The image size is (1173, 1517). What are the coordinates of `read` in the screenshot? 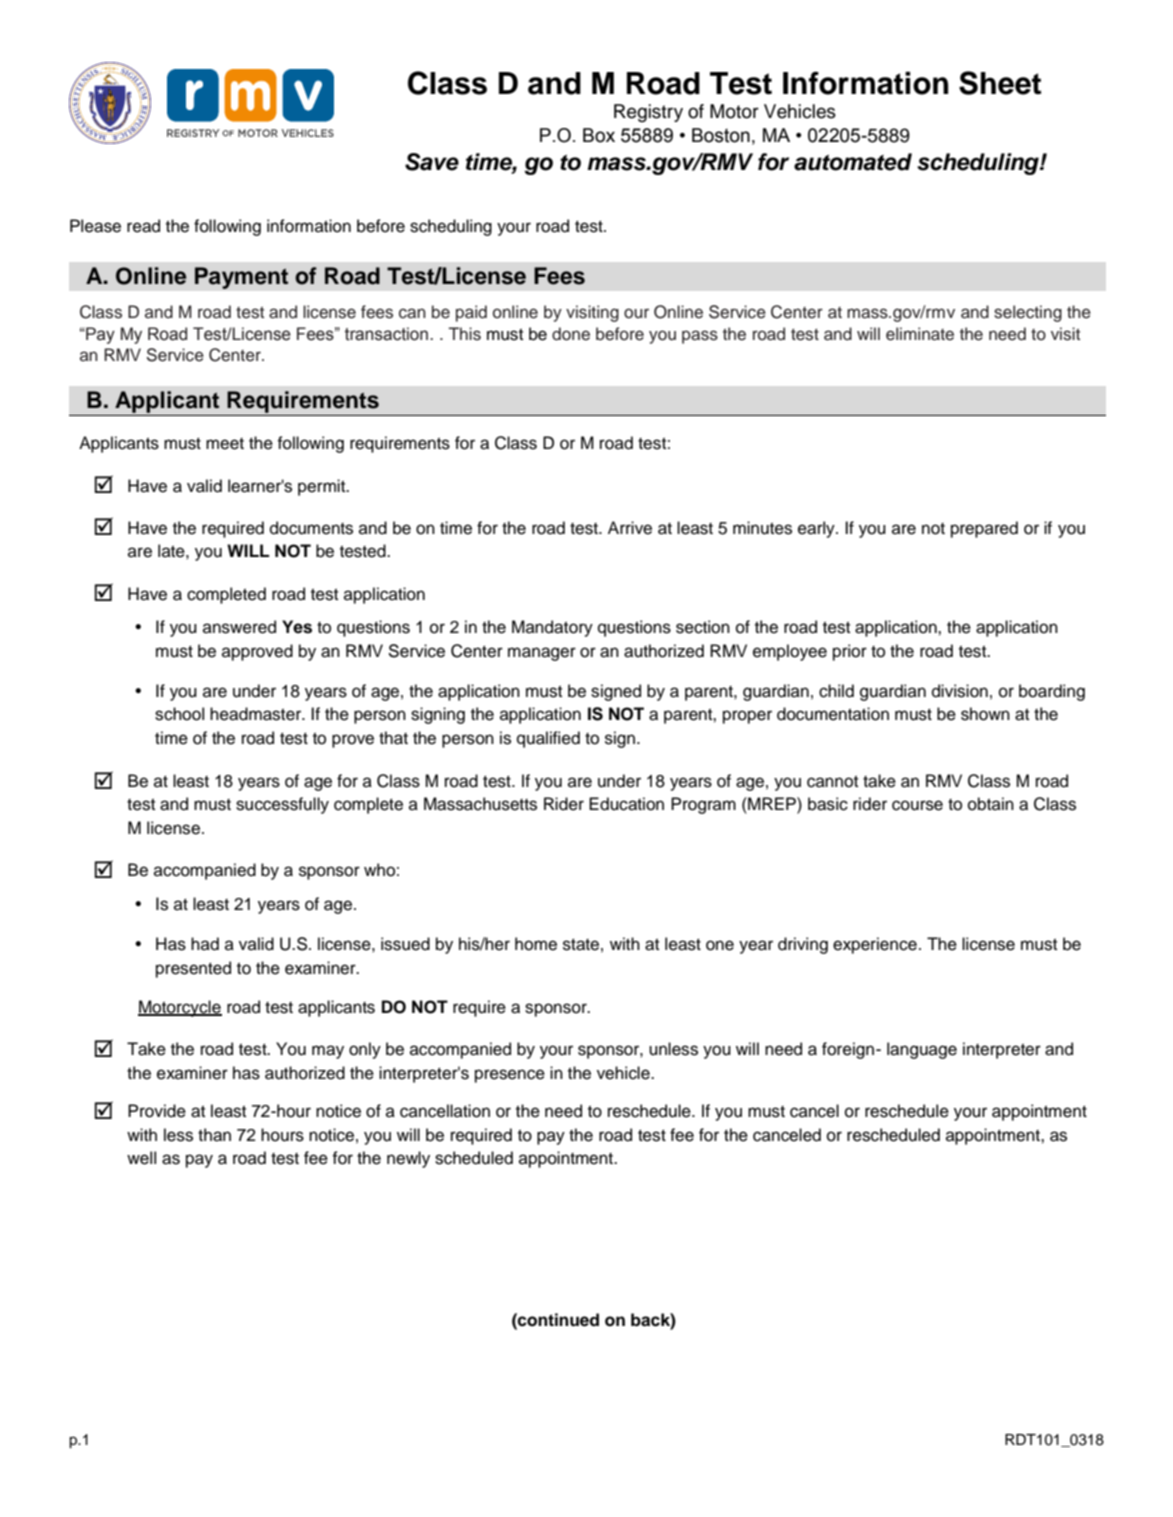 It's located at (143, 226).
